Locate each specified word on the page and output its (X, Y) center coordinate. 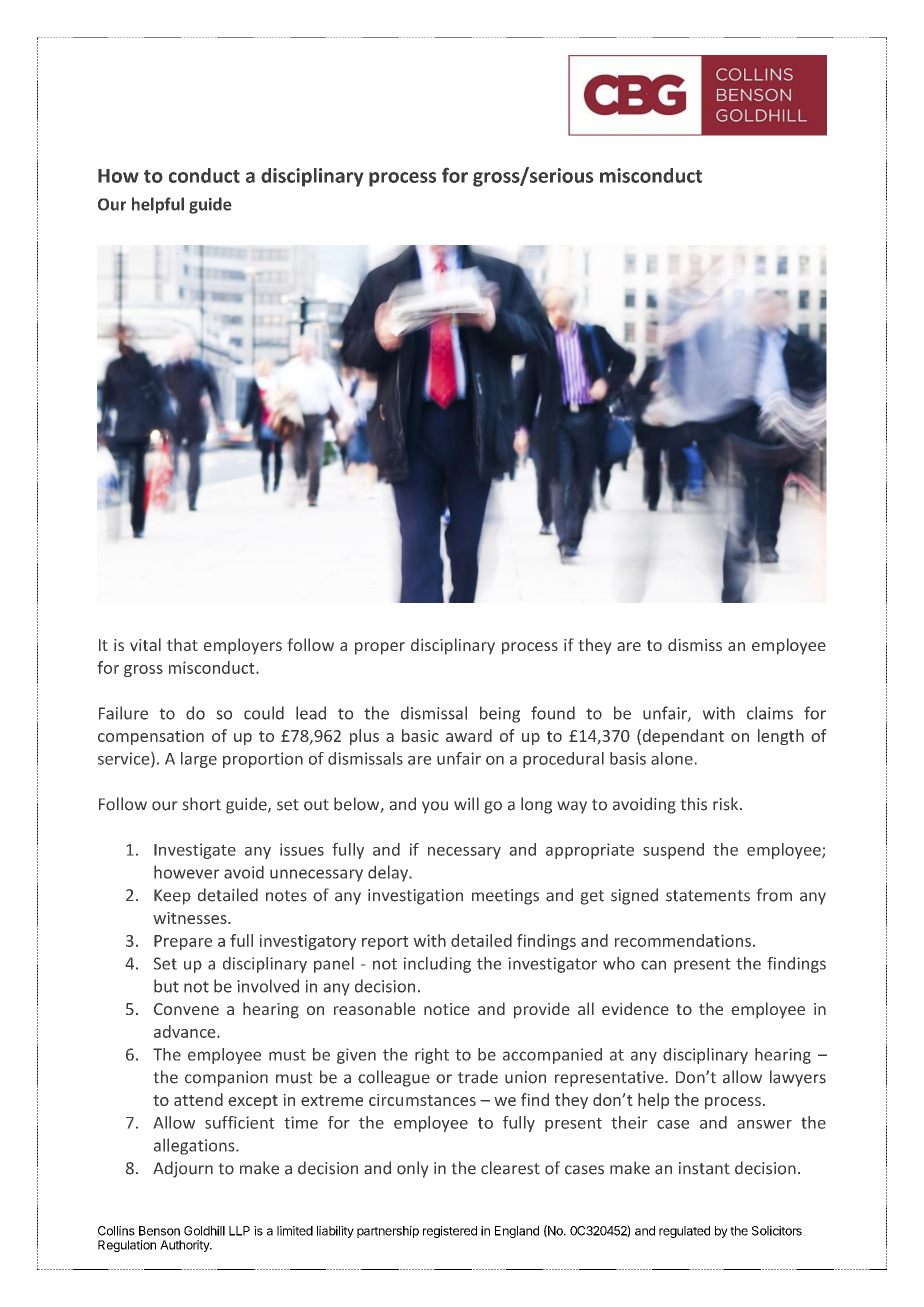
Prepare (183, 942)
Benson (159, 1231)
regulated (684, 1232)
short (202, 804)
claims (770, 713)
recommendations (683, 940)
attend (198, 1099)
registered (450, 1232)
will (466, 803)
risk (727, 804)
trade (478, 1077)
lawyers (798, 1078)
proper (380, 648)
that (182, 644)
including (437, 965)
